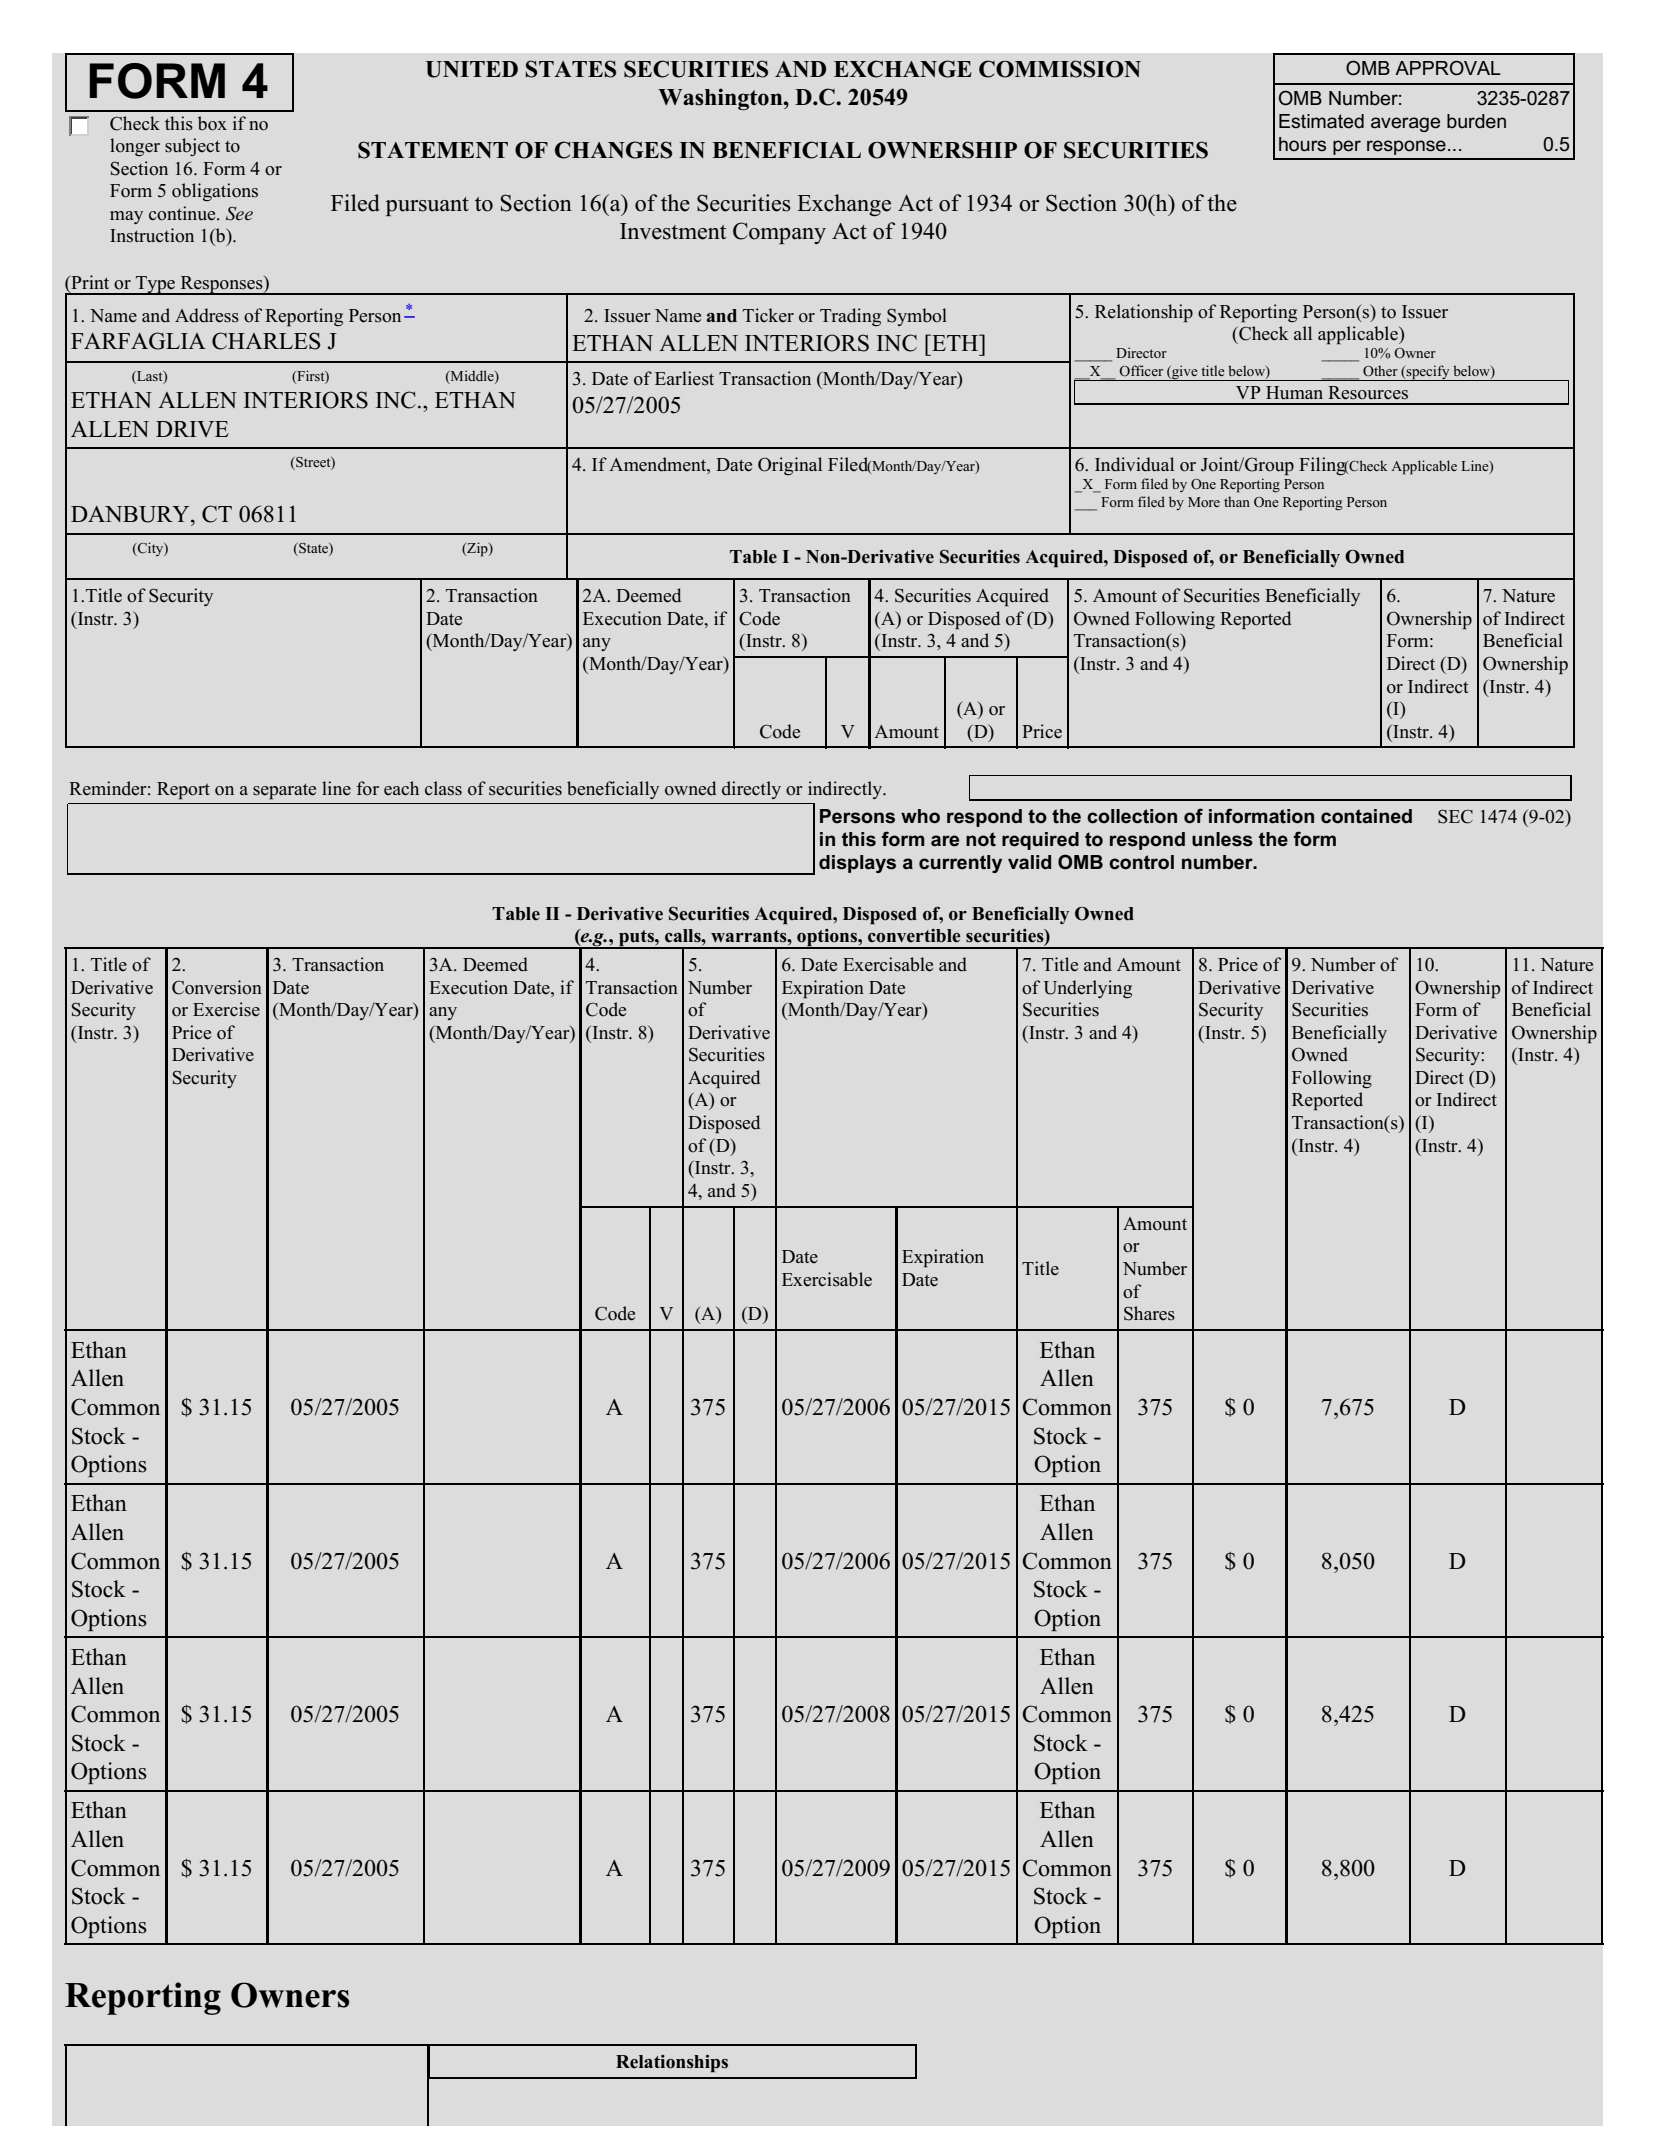 The width and height of the screenshot is (1656, 2143). What do you see at coordinates (914, 936) in the screenshot?
I see `convertible` at bounding box center [914, 936].
